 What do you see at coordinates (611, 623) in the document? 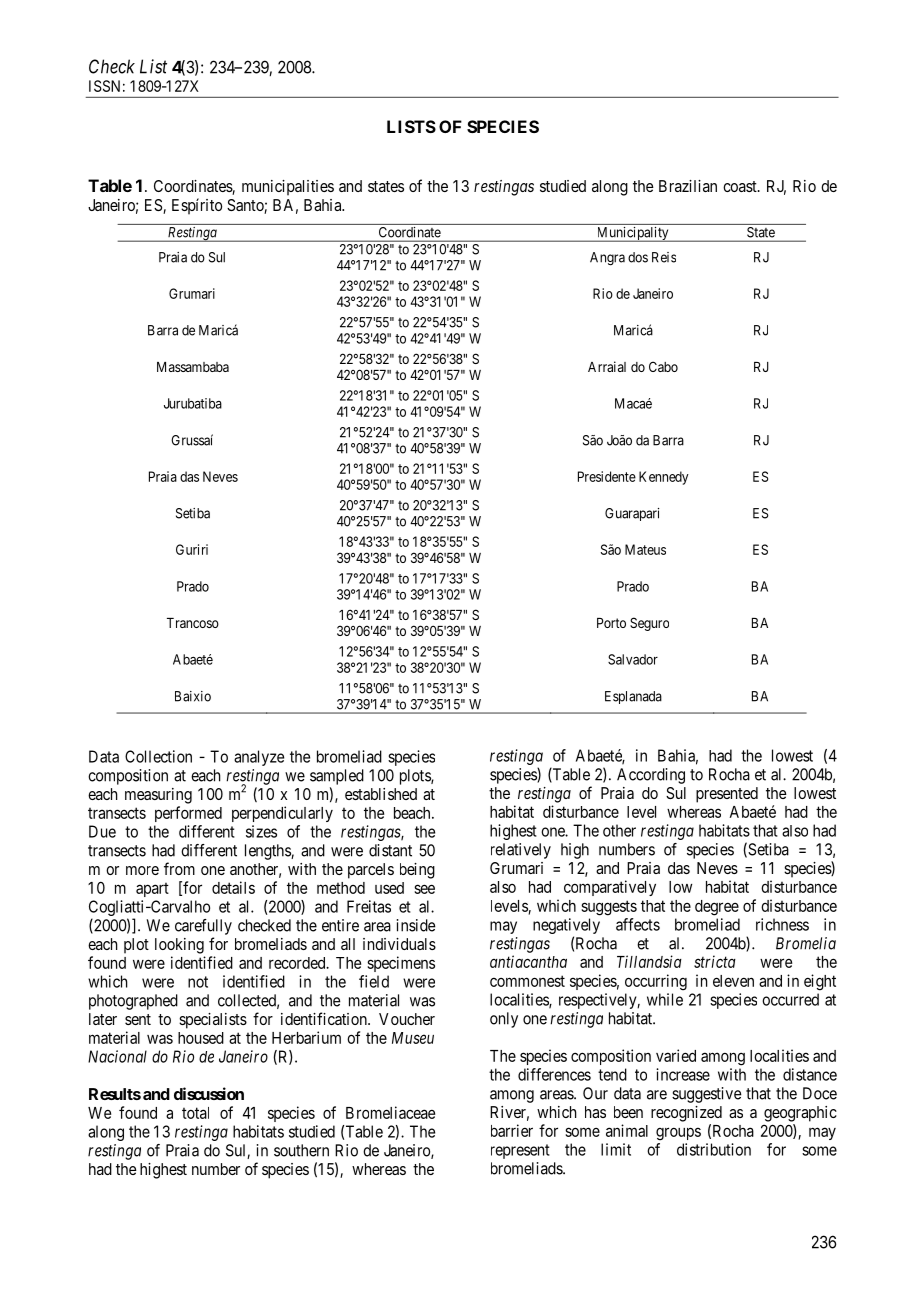
I see `Porto` at bounding box center [611, 623].
